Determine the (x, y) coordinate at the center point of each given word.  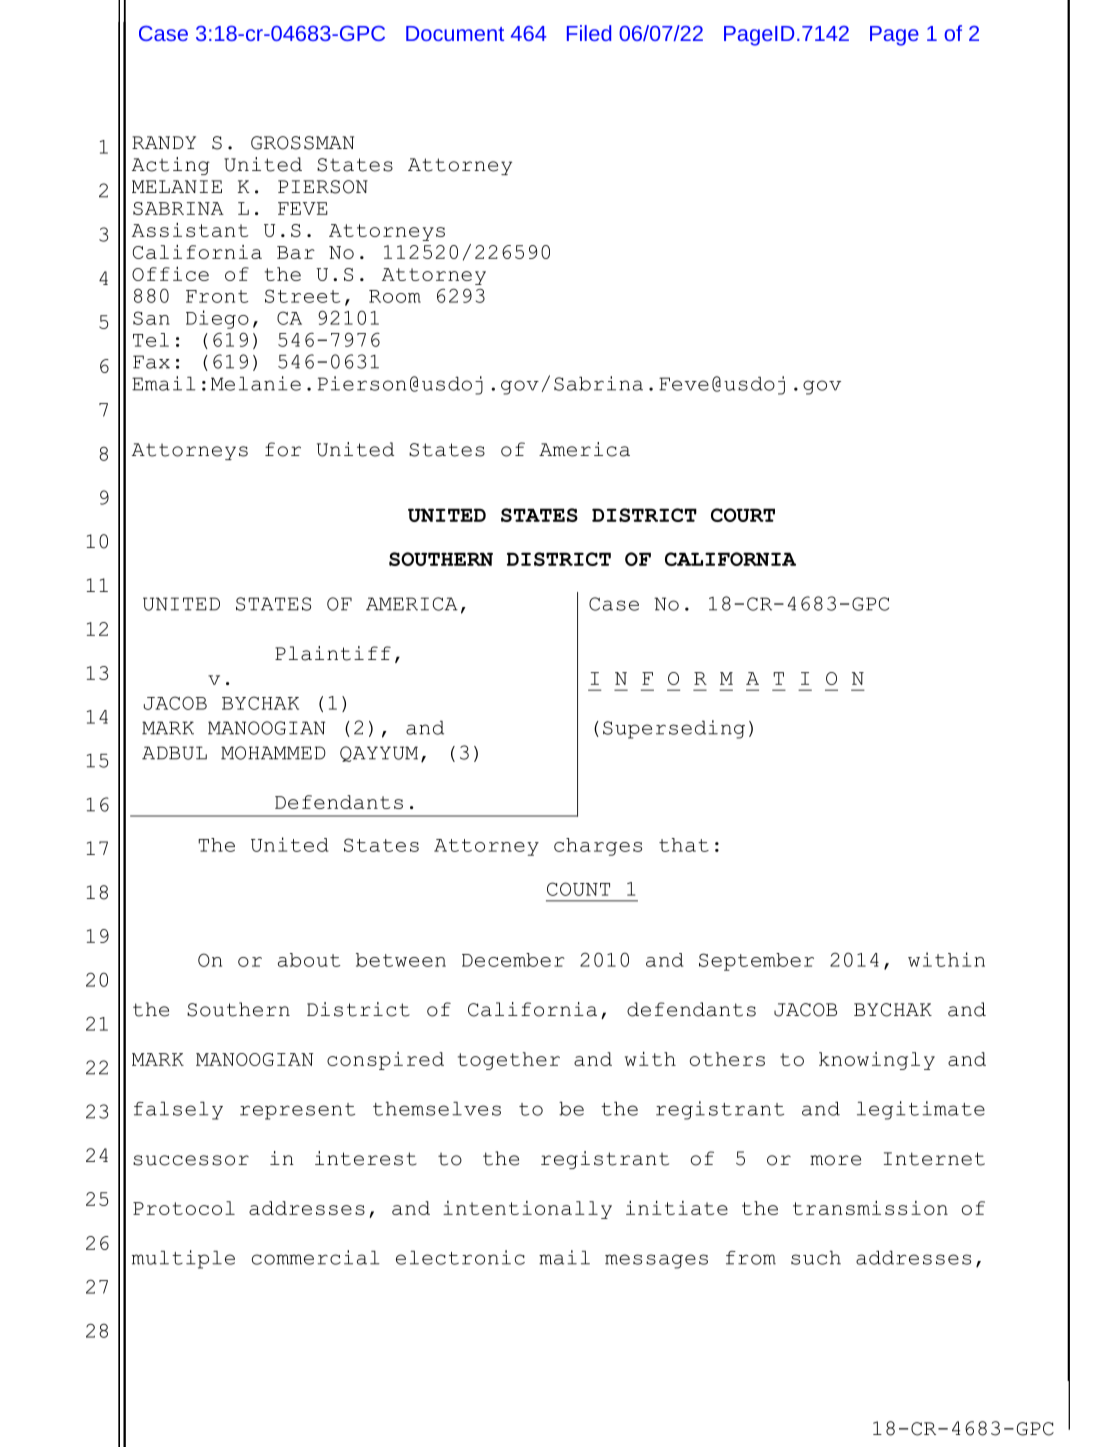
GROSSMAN (302, 143)
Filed (589, 33)
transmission (870, 1208)
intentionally (527, 1210)
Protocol (184, 1208)
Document (455, 33)
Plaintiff (333, 653)
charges (598, 847)
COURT (743, 515)
